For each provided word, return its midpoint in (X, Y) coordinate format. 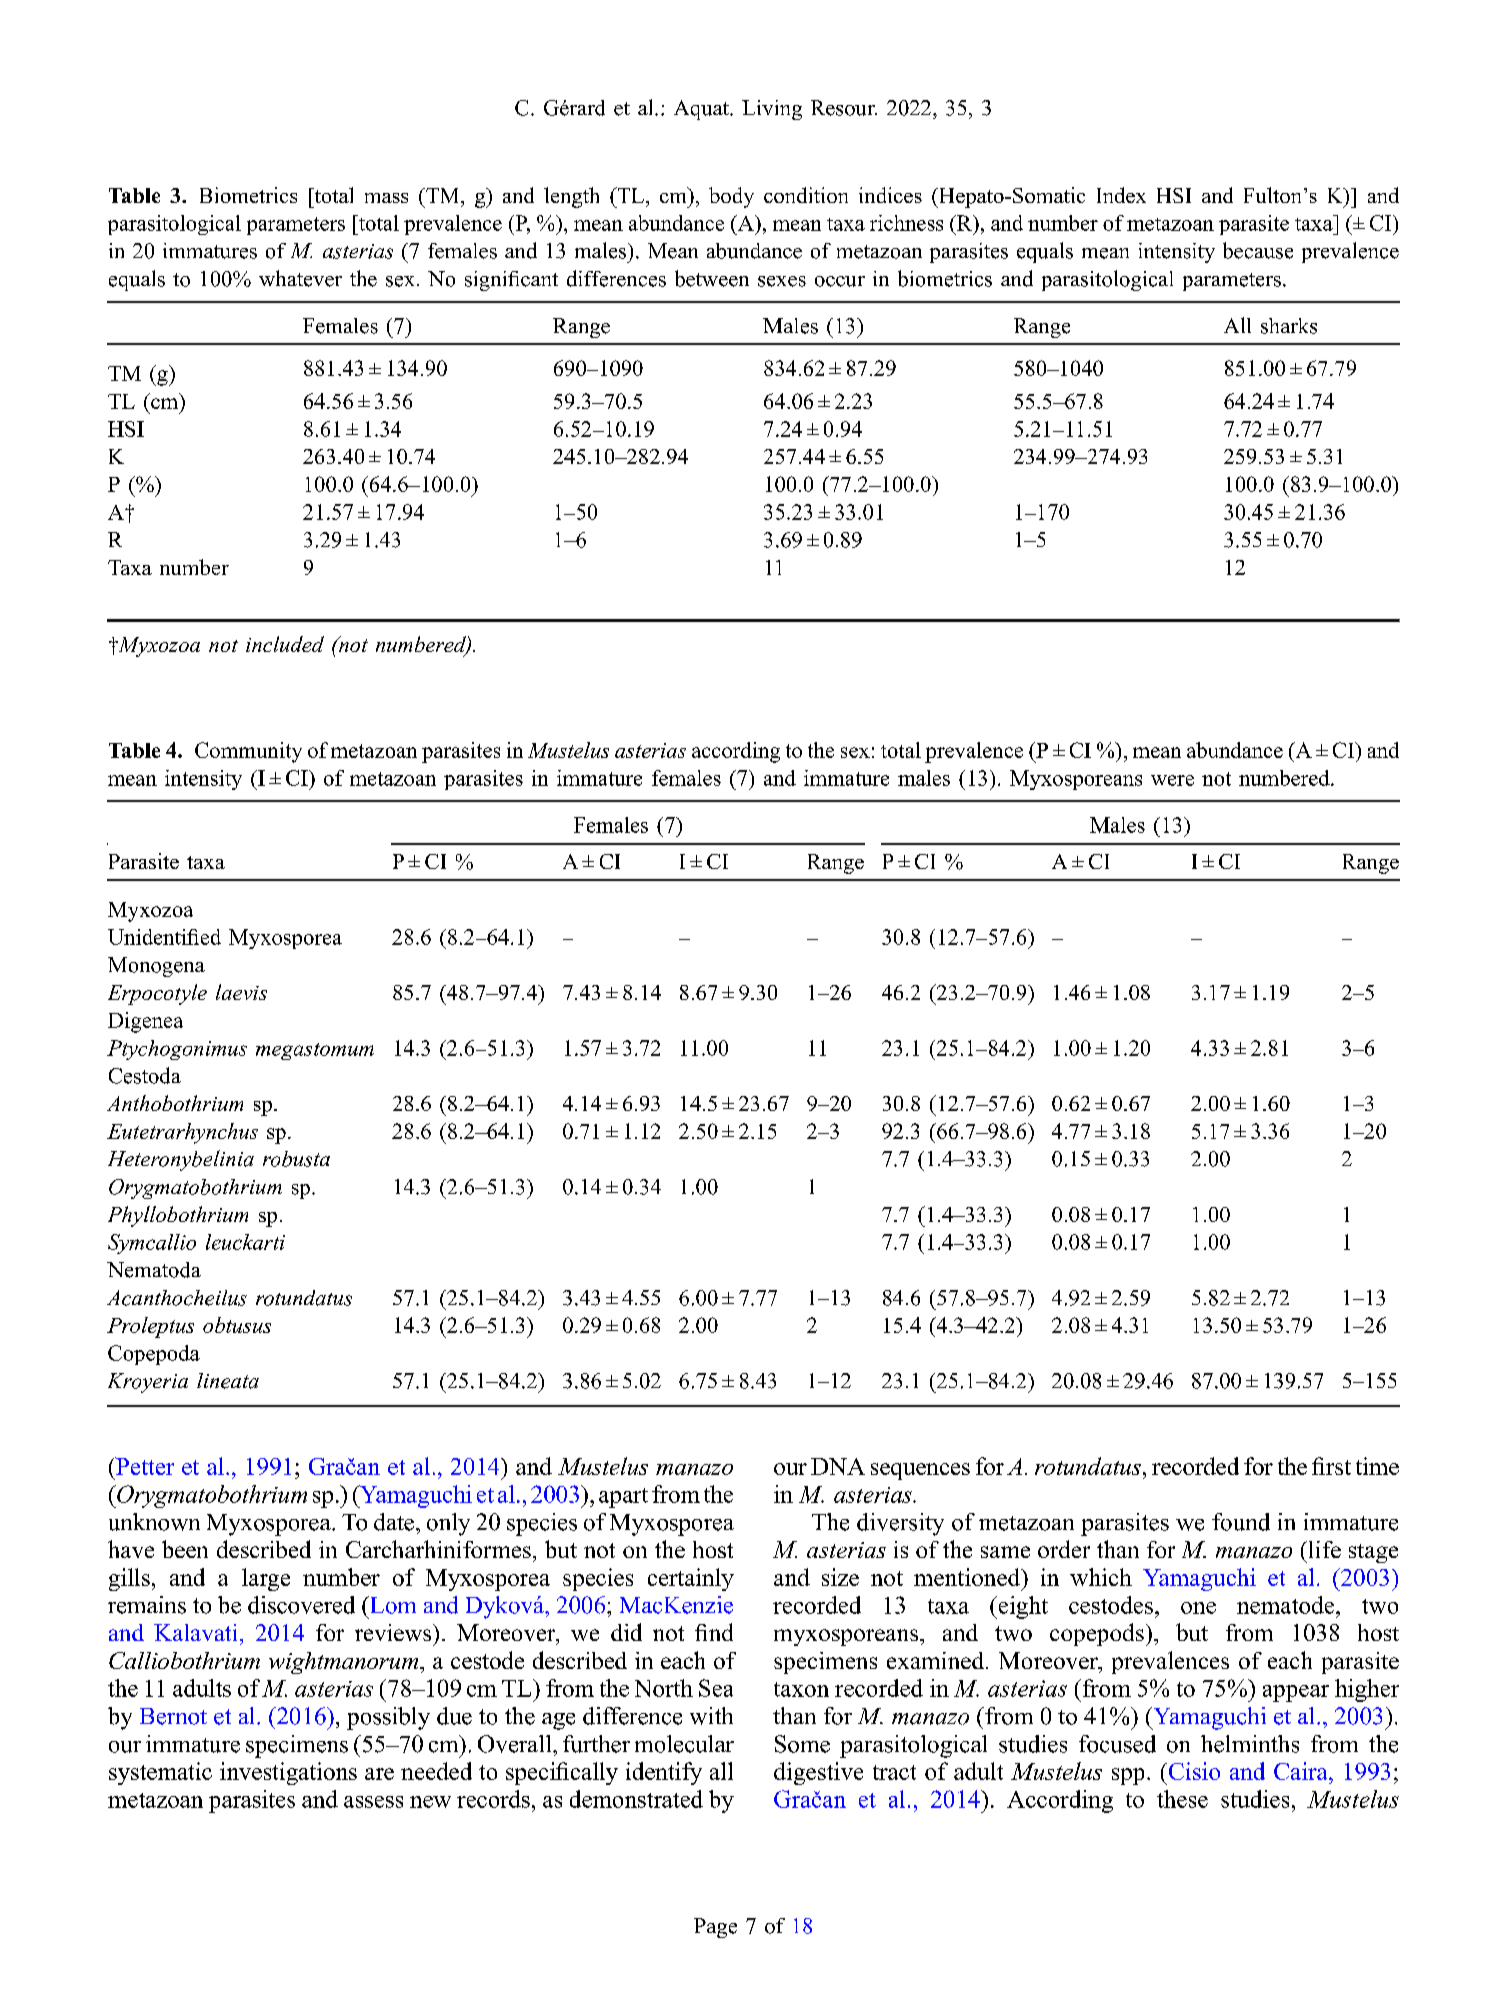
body (731, 197)
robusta (296, 1159)
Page (715, 1928)
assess (373, 1802)
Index (1121, 195)
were (1172, 780)
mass (386, 198)
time (1377, 1466)
